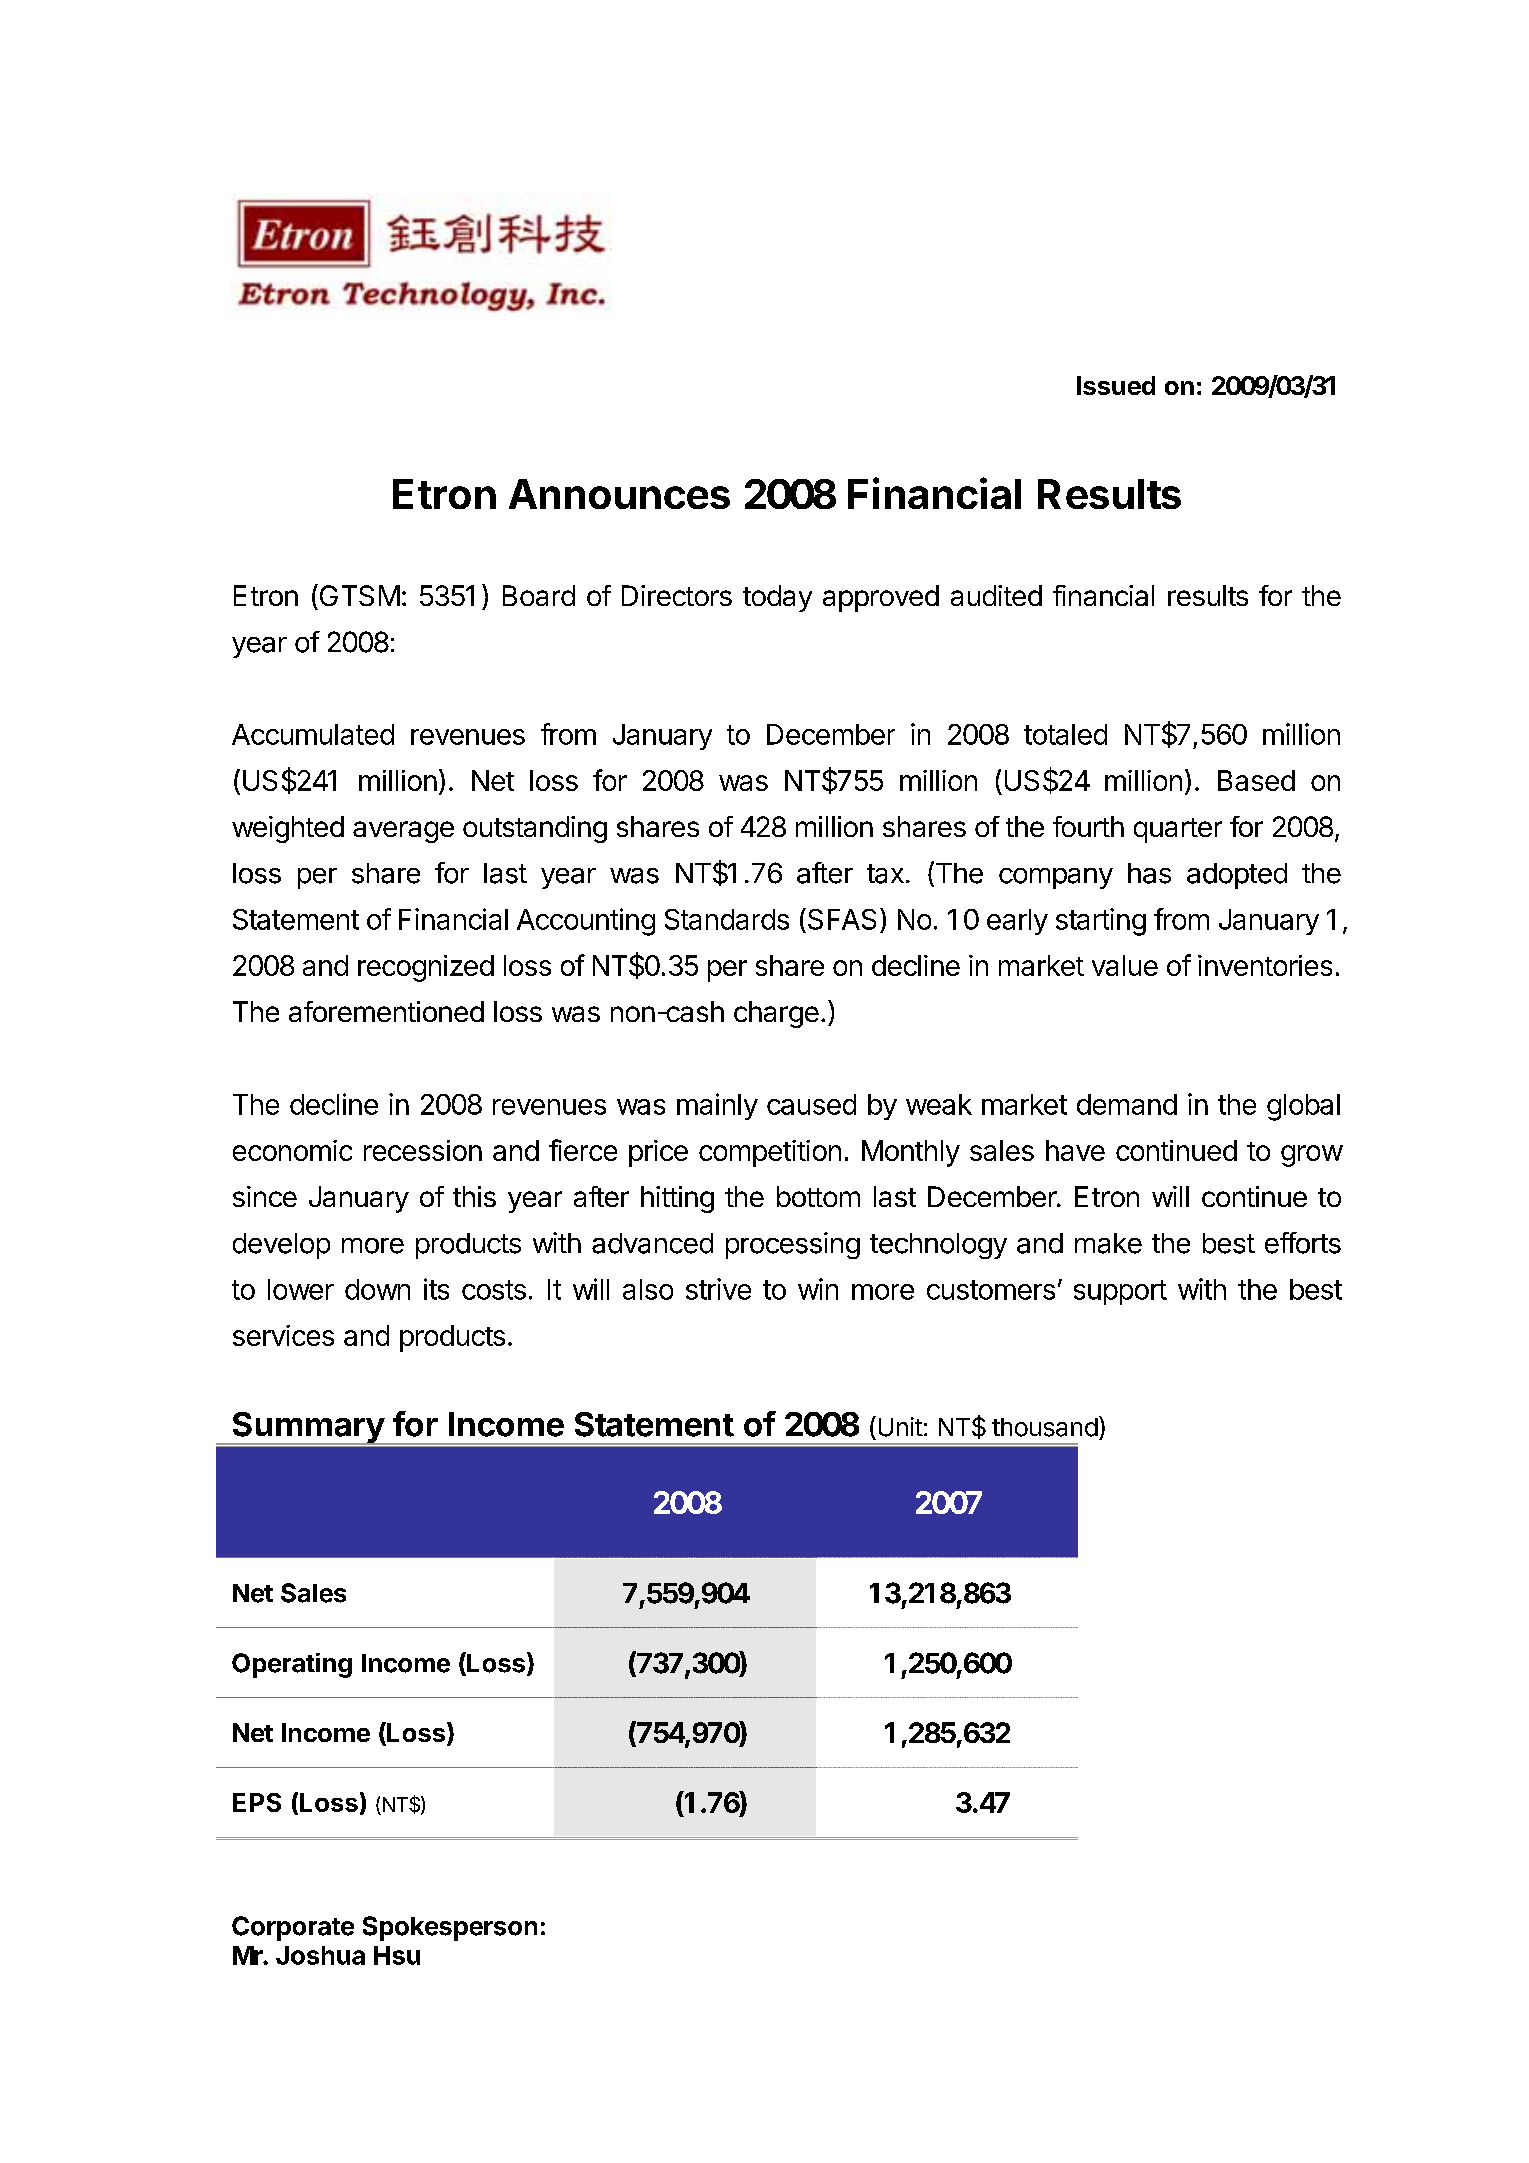  What do you see at coordinates (901, 1427) in the screenshot?
I see `Unit` at bounding box center [901, 1427].
